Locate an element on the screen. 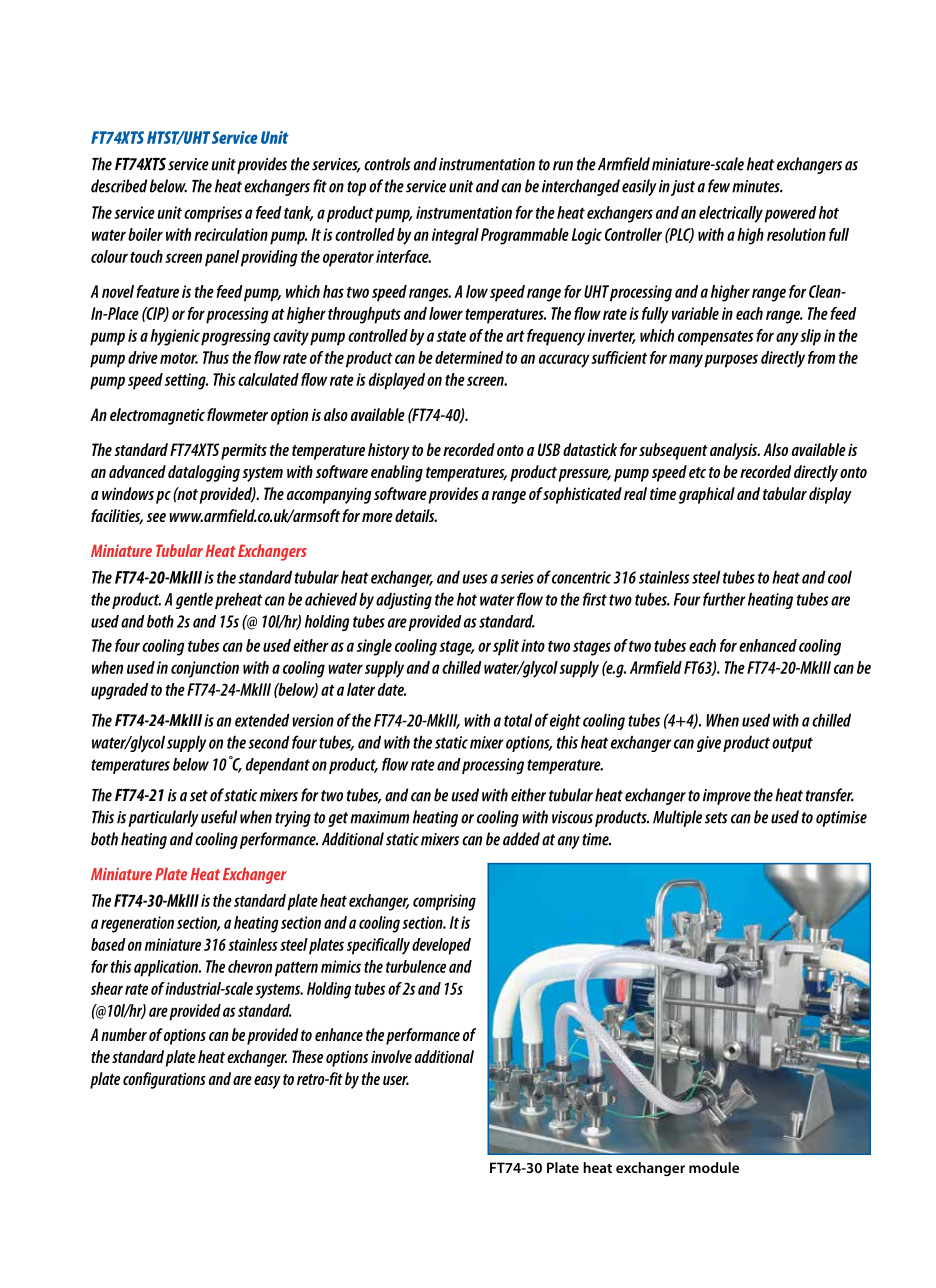 The width and height of the screenshot is (936, 1288). comprises is located at coordinates (213, 214).
